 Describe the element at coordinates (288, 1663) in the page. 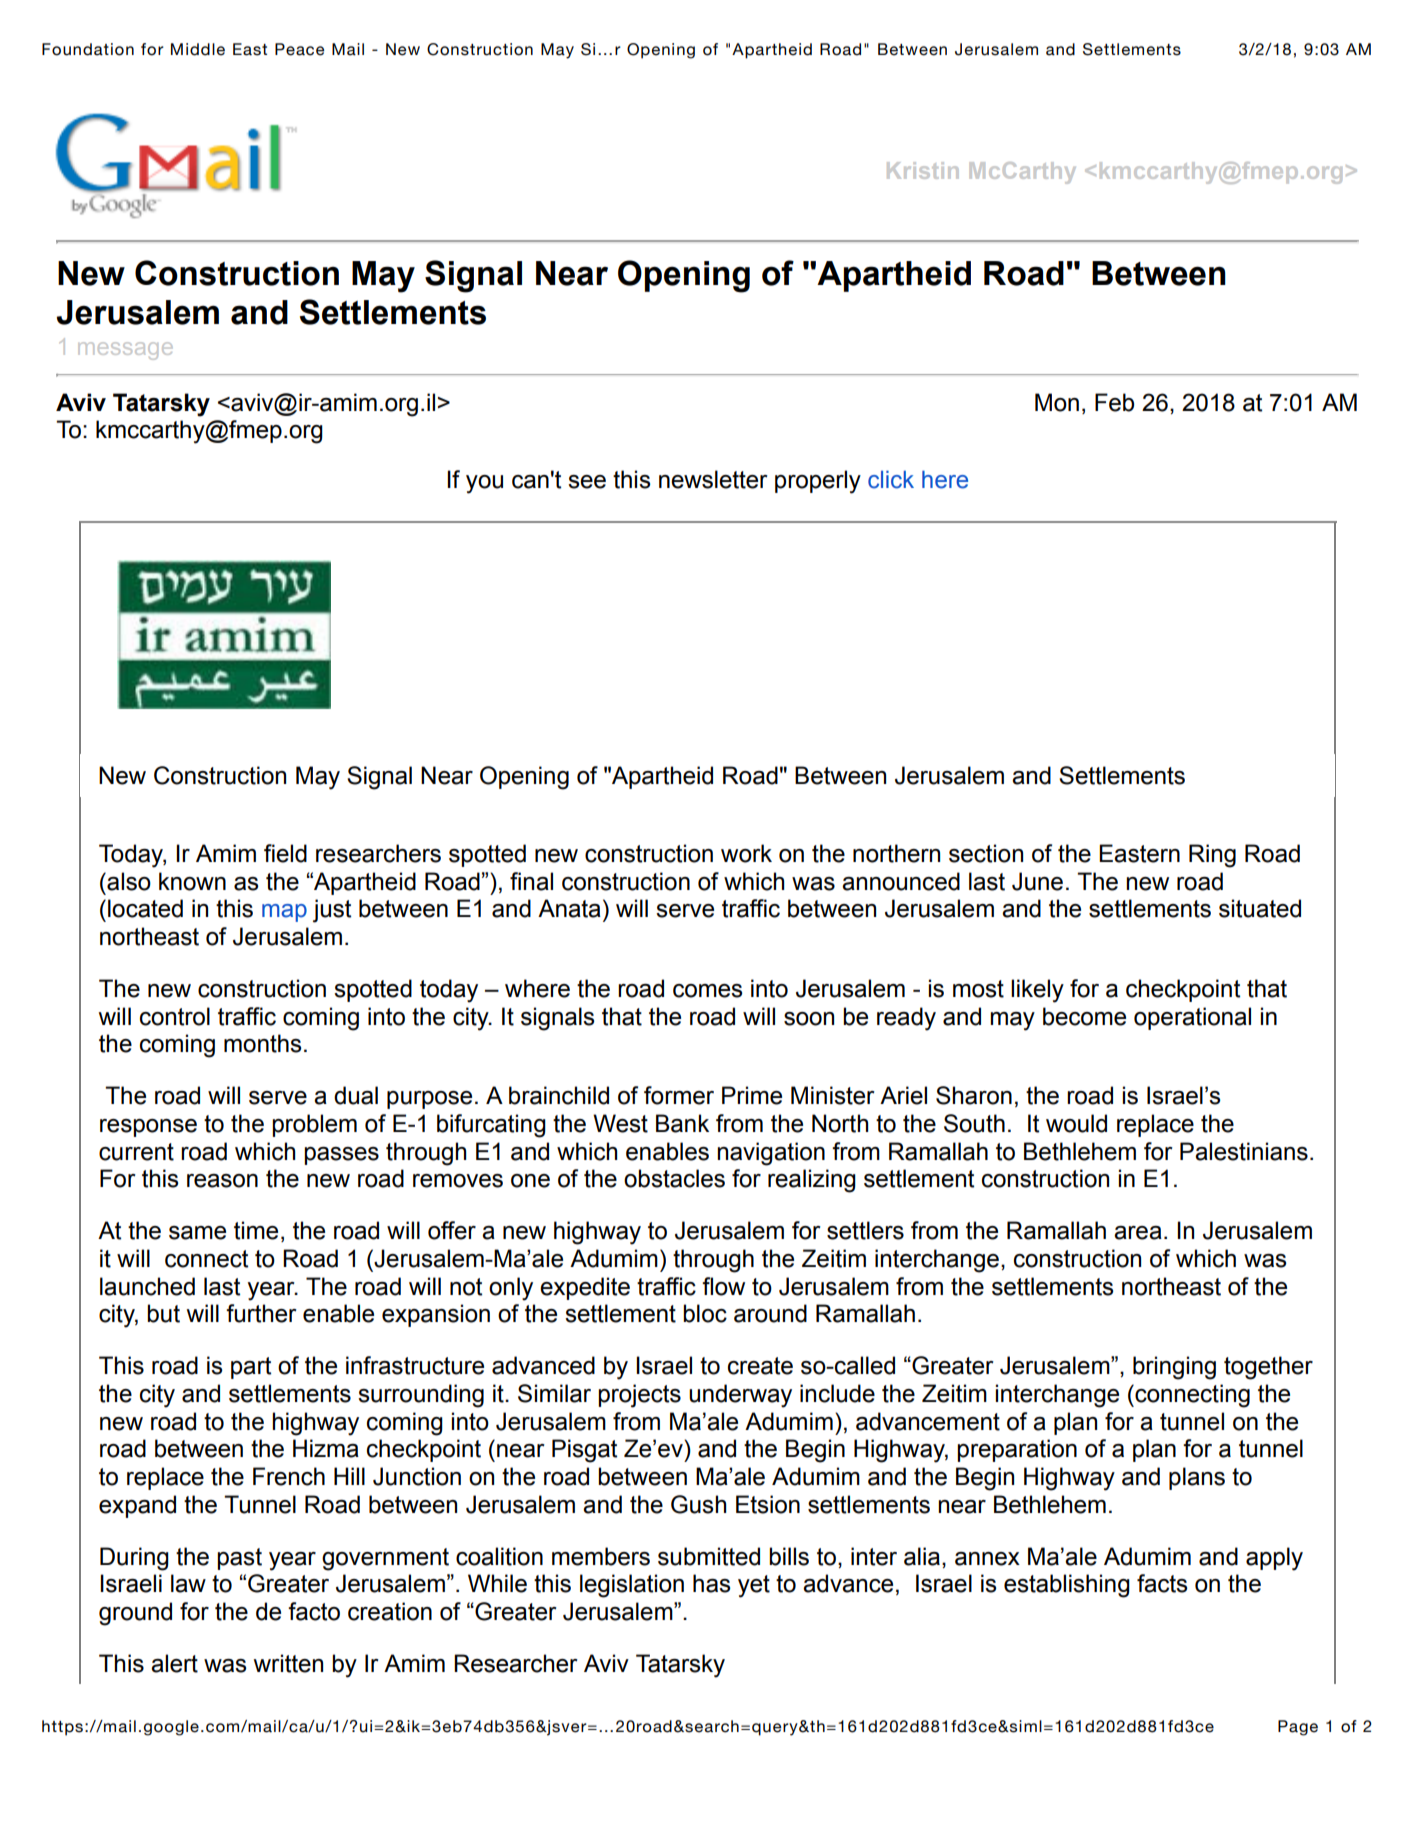

I see `written` at that location.
